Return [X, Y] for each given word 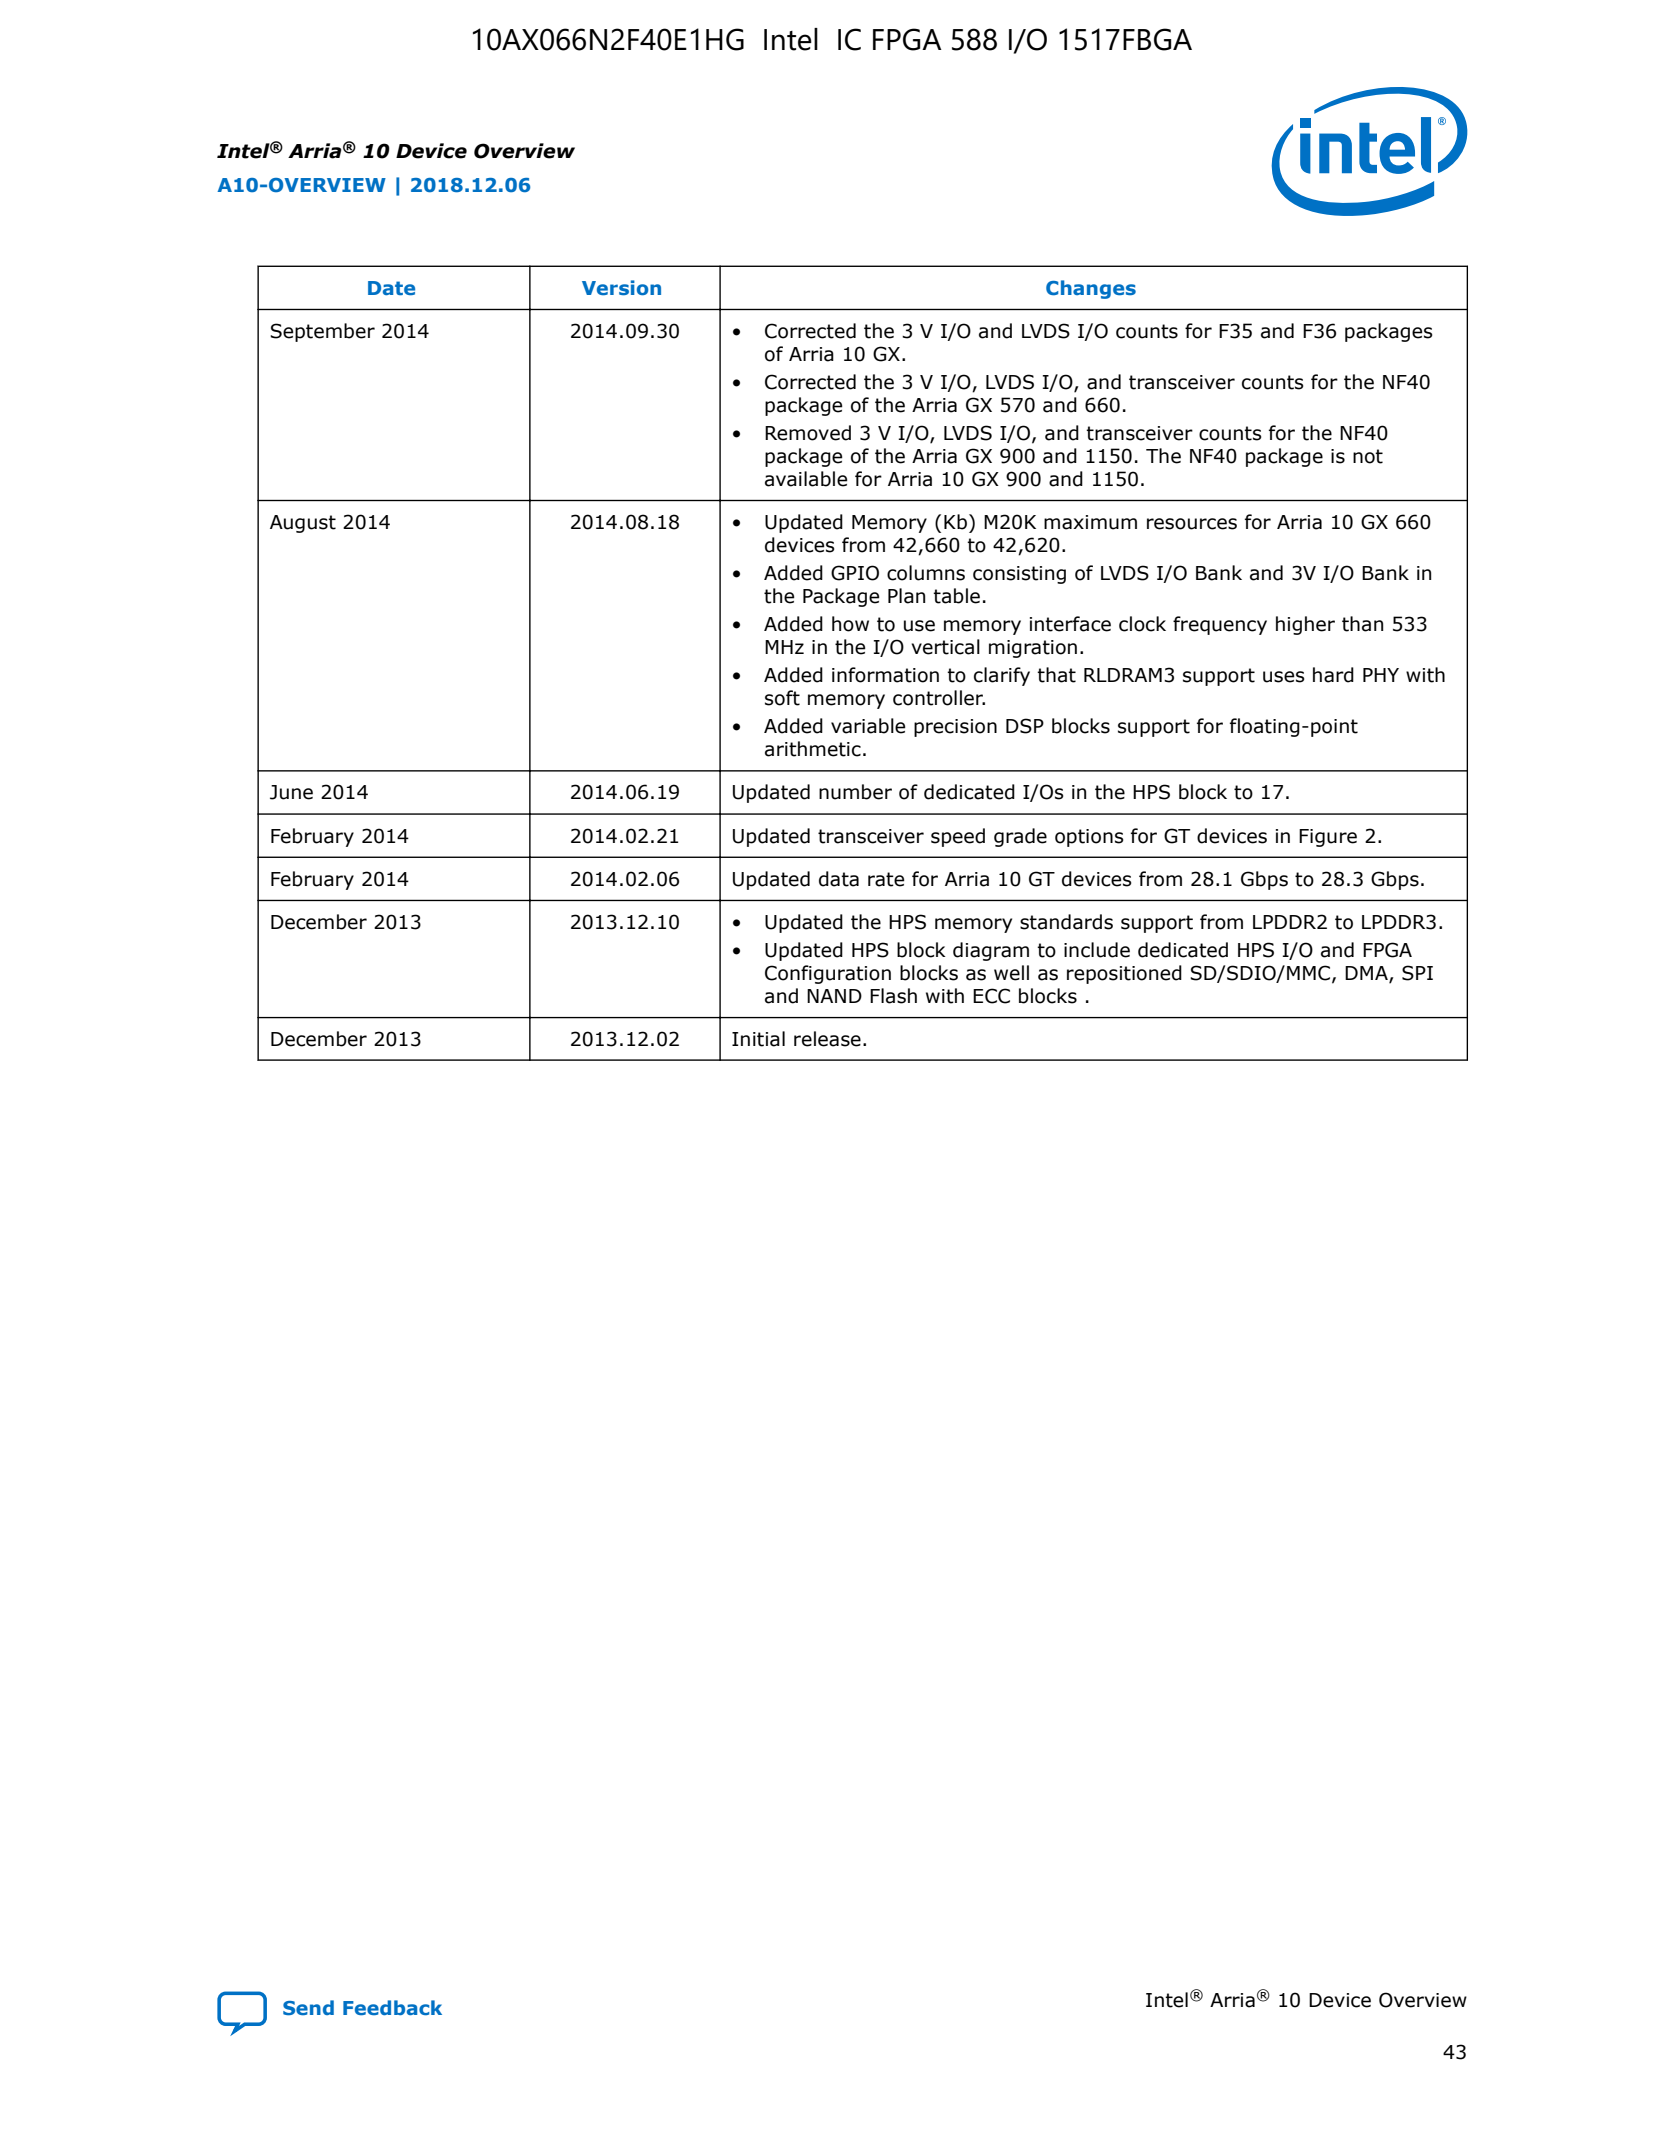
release [827, 1039]
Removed [808, 433]
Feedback [392, 2007]
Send [308, 2008]
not [1368, 456]
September [322, 332]
